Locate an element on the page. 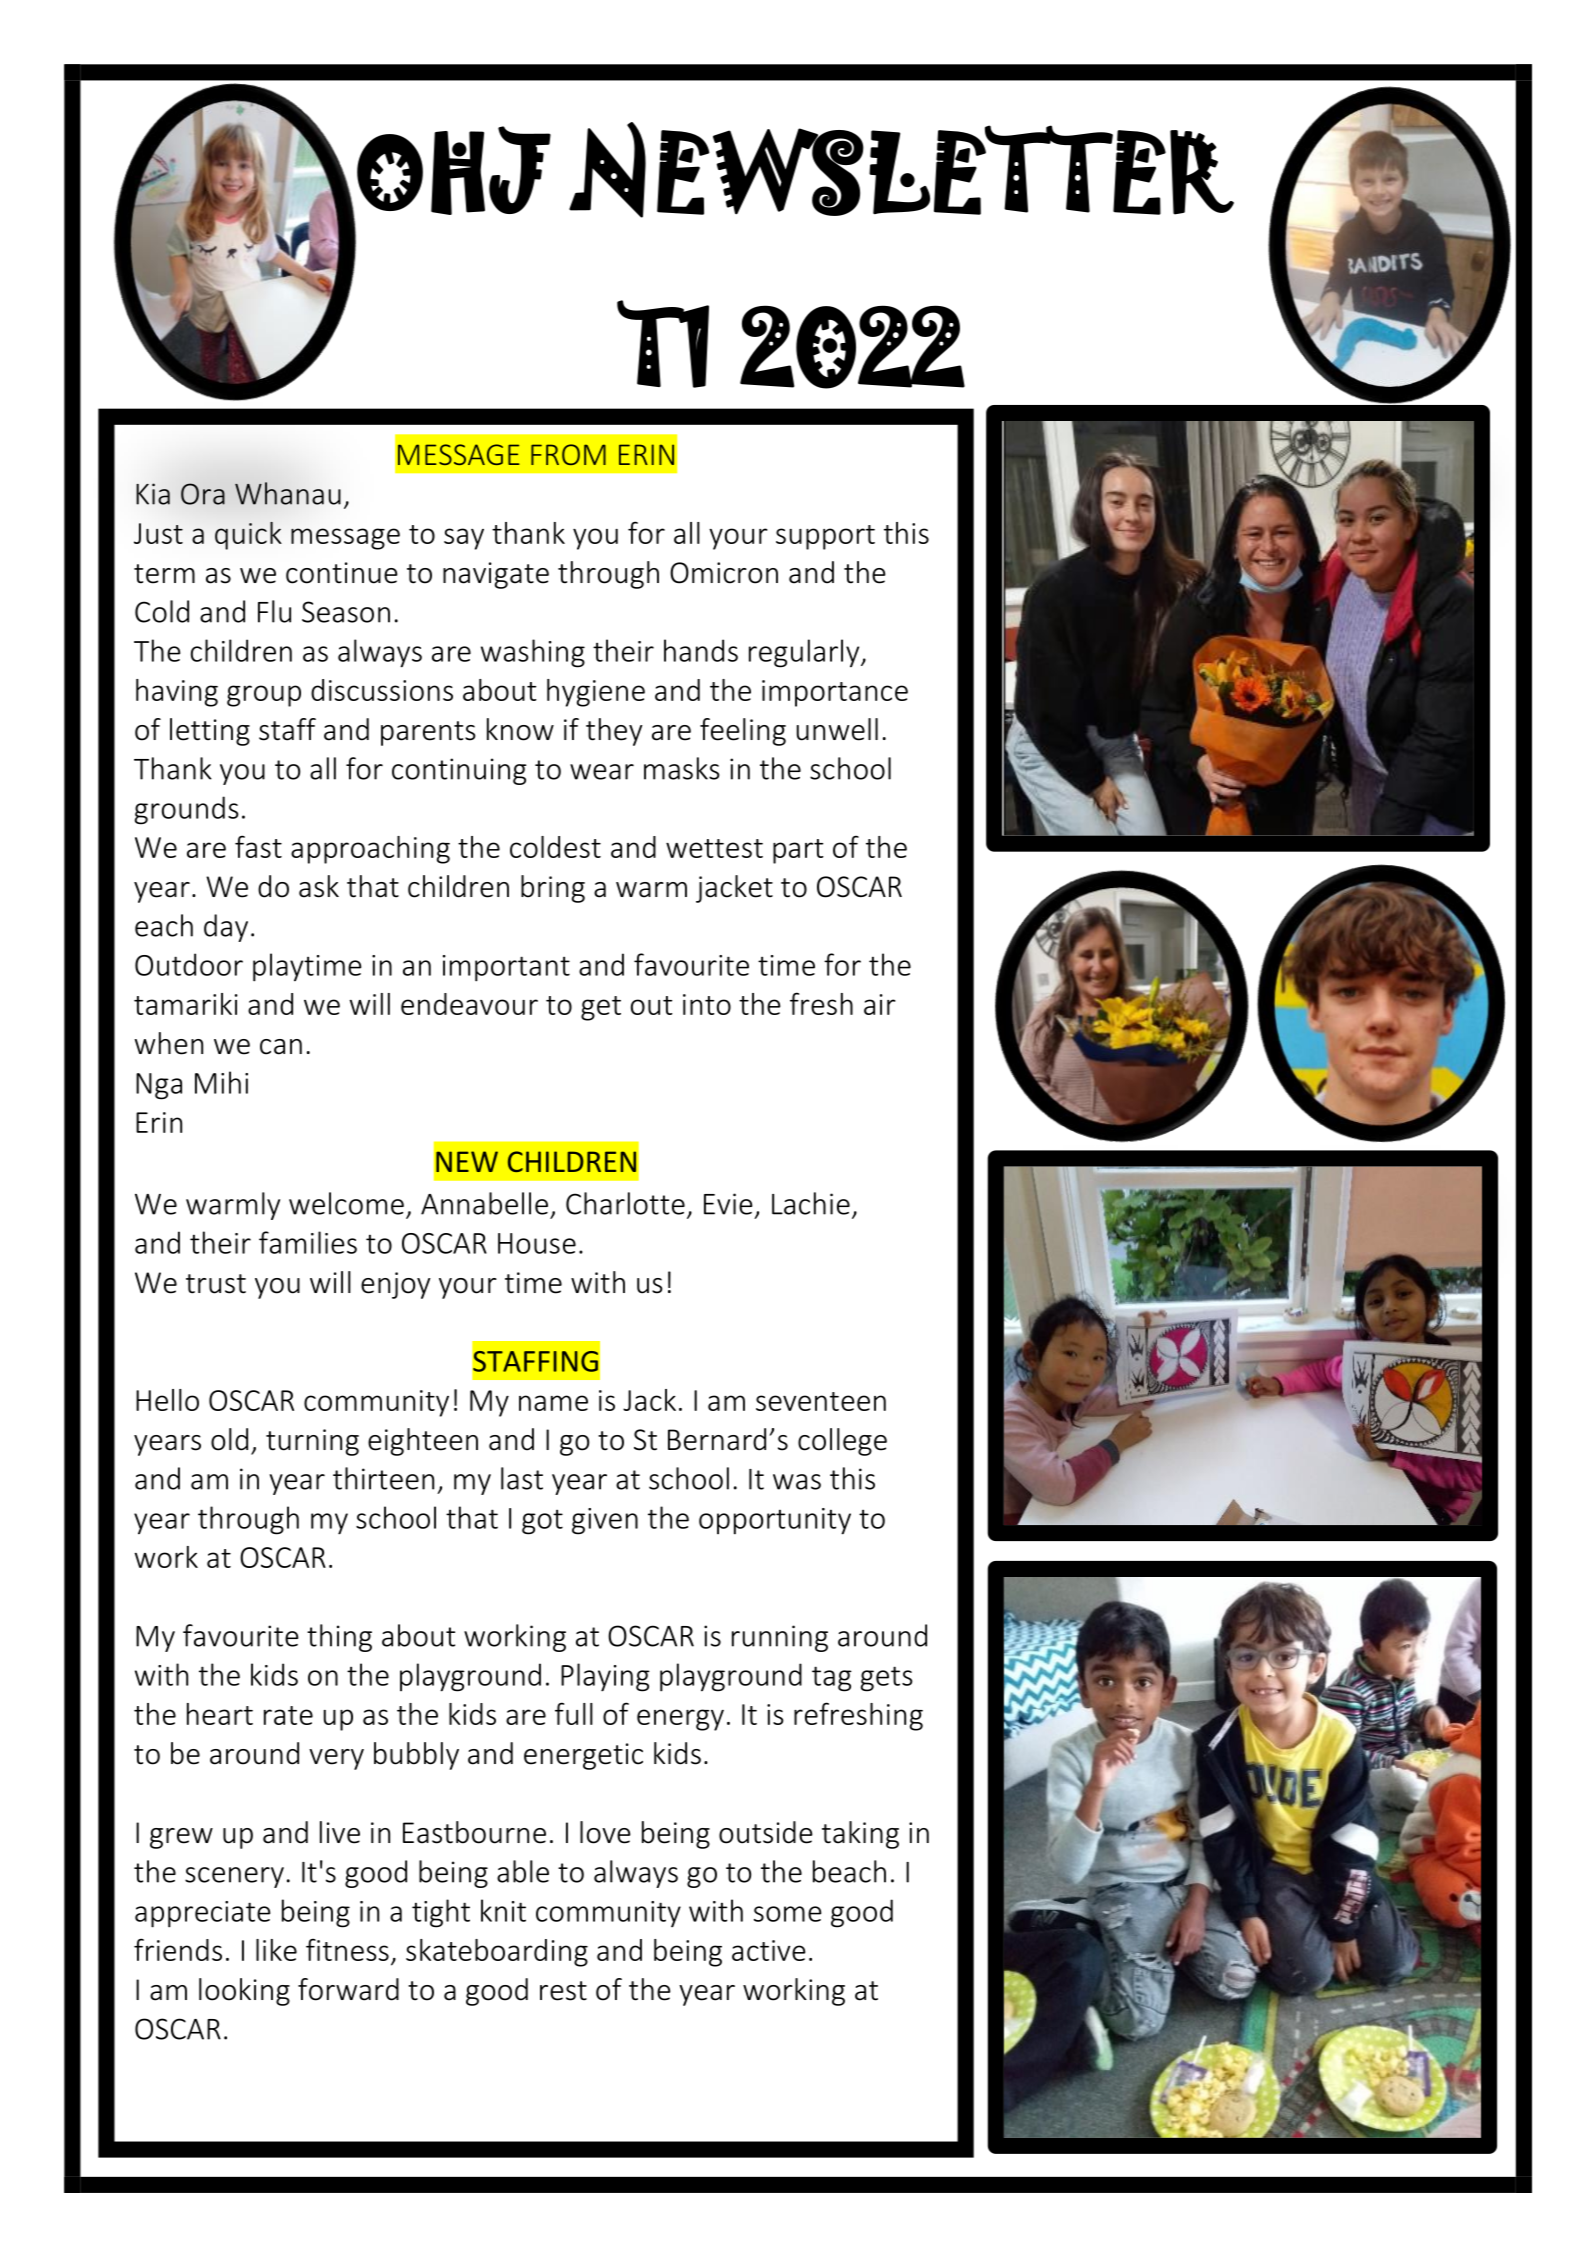  some is located at coordinates (787, 1914).
